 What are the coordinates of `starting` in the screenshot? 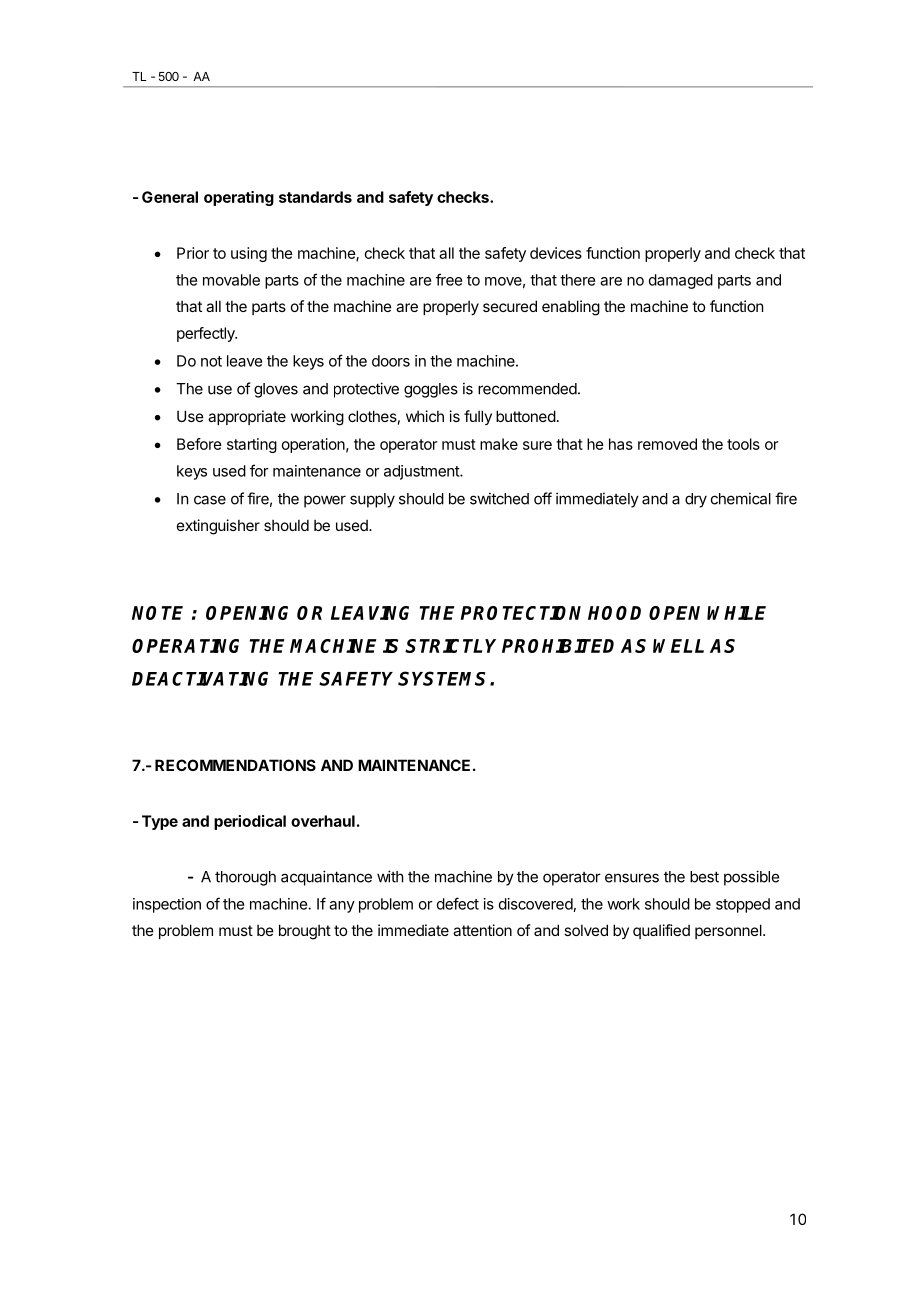 It's located at (252, 445).
